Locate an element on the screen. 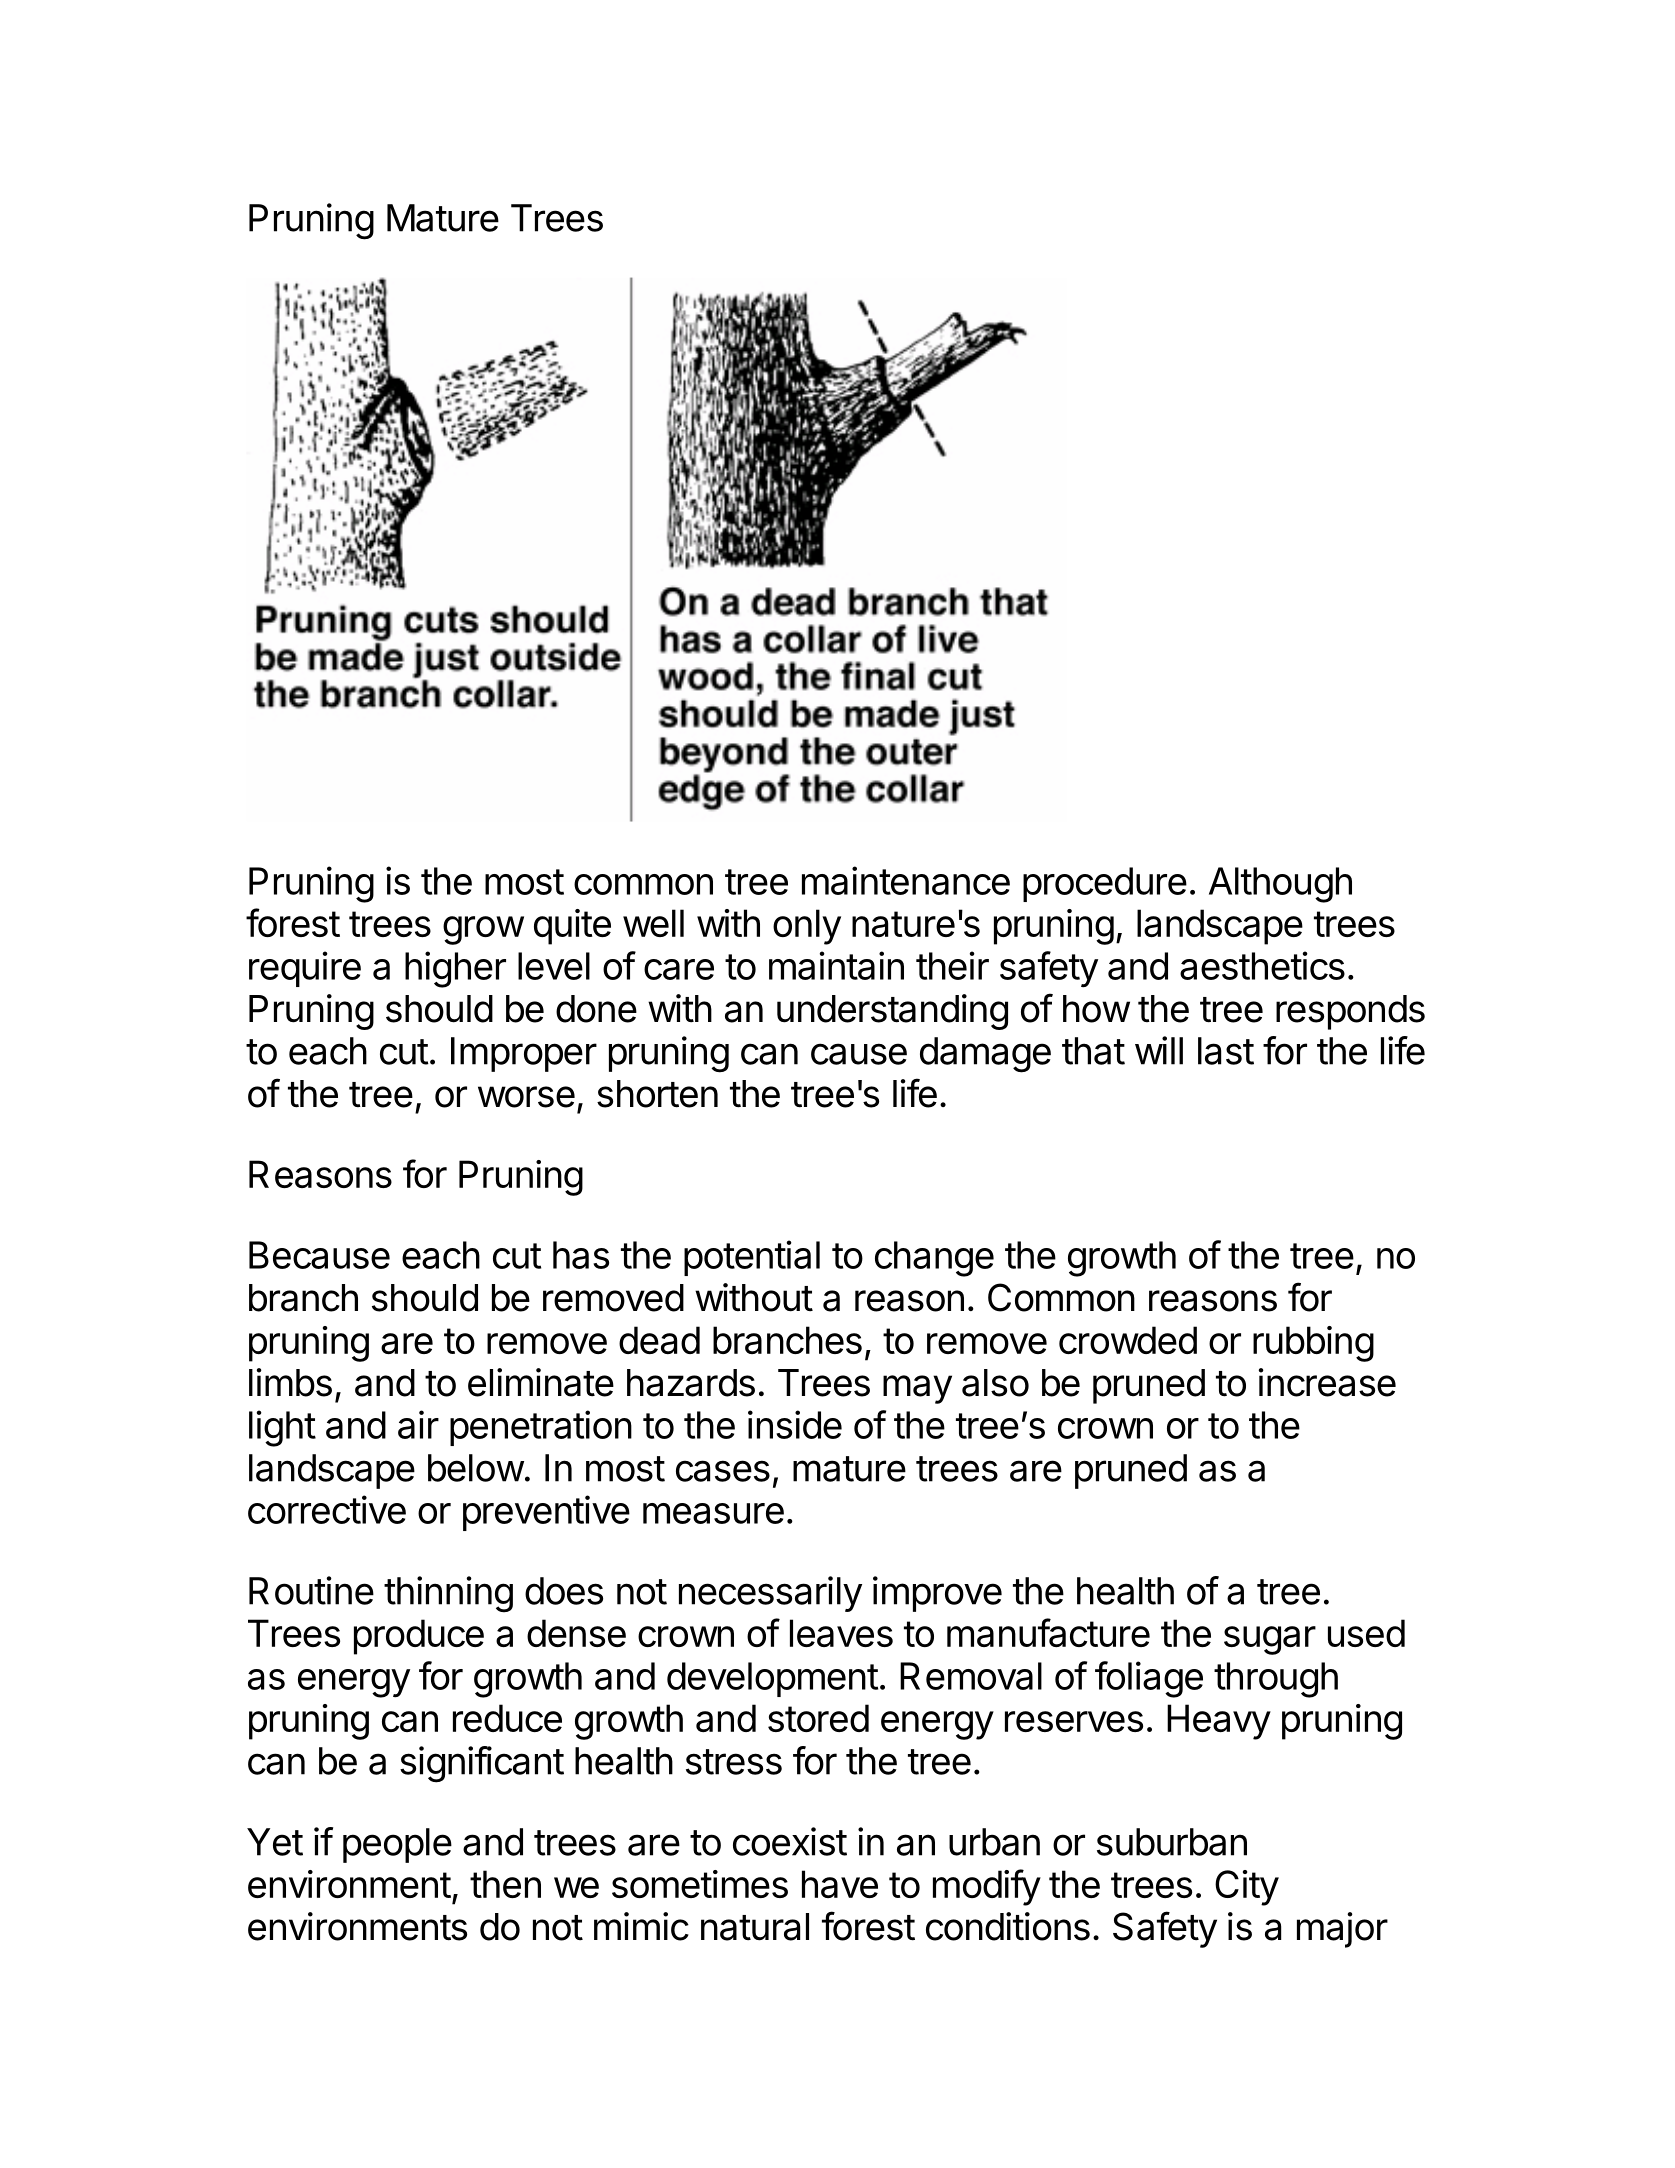 The width and height of the screenshot is (1675, 2168). produce is located at coordinates (419, 1637).
